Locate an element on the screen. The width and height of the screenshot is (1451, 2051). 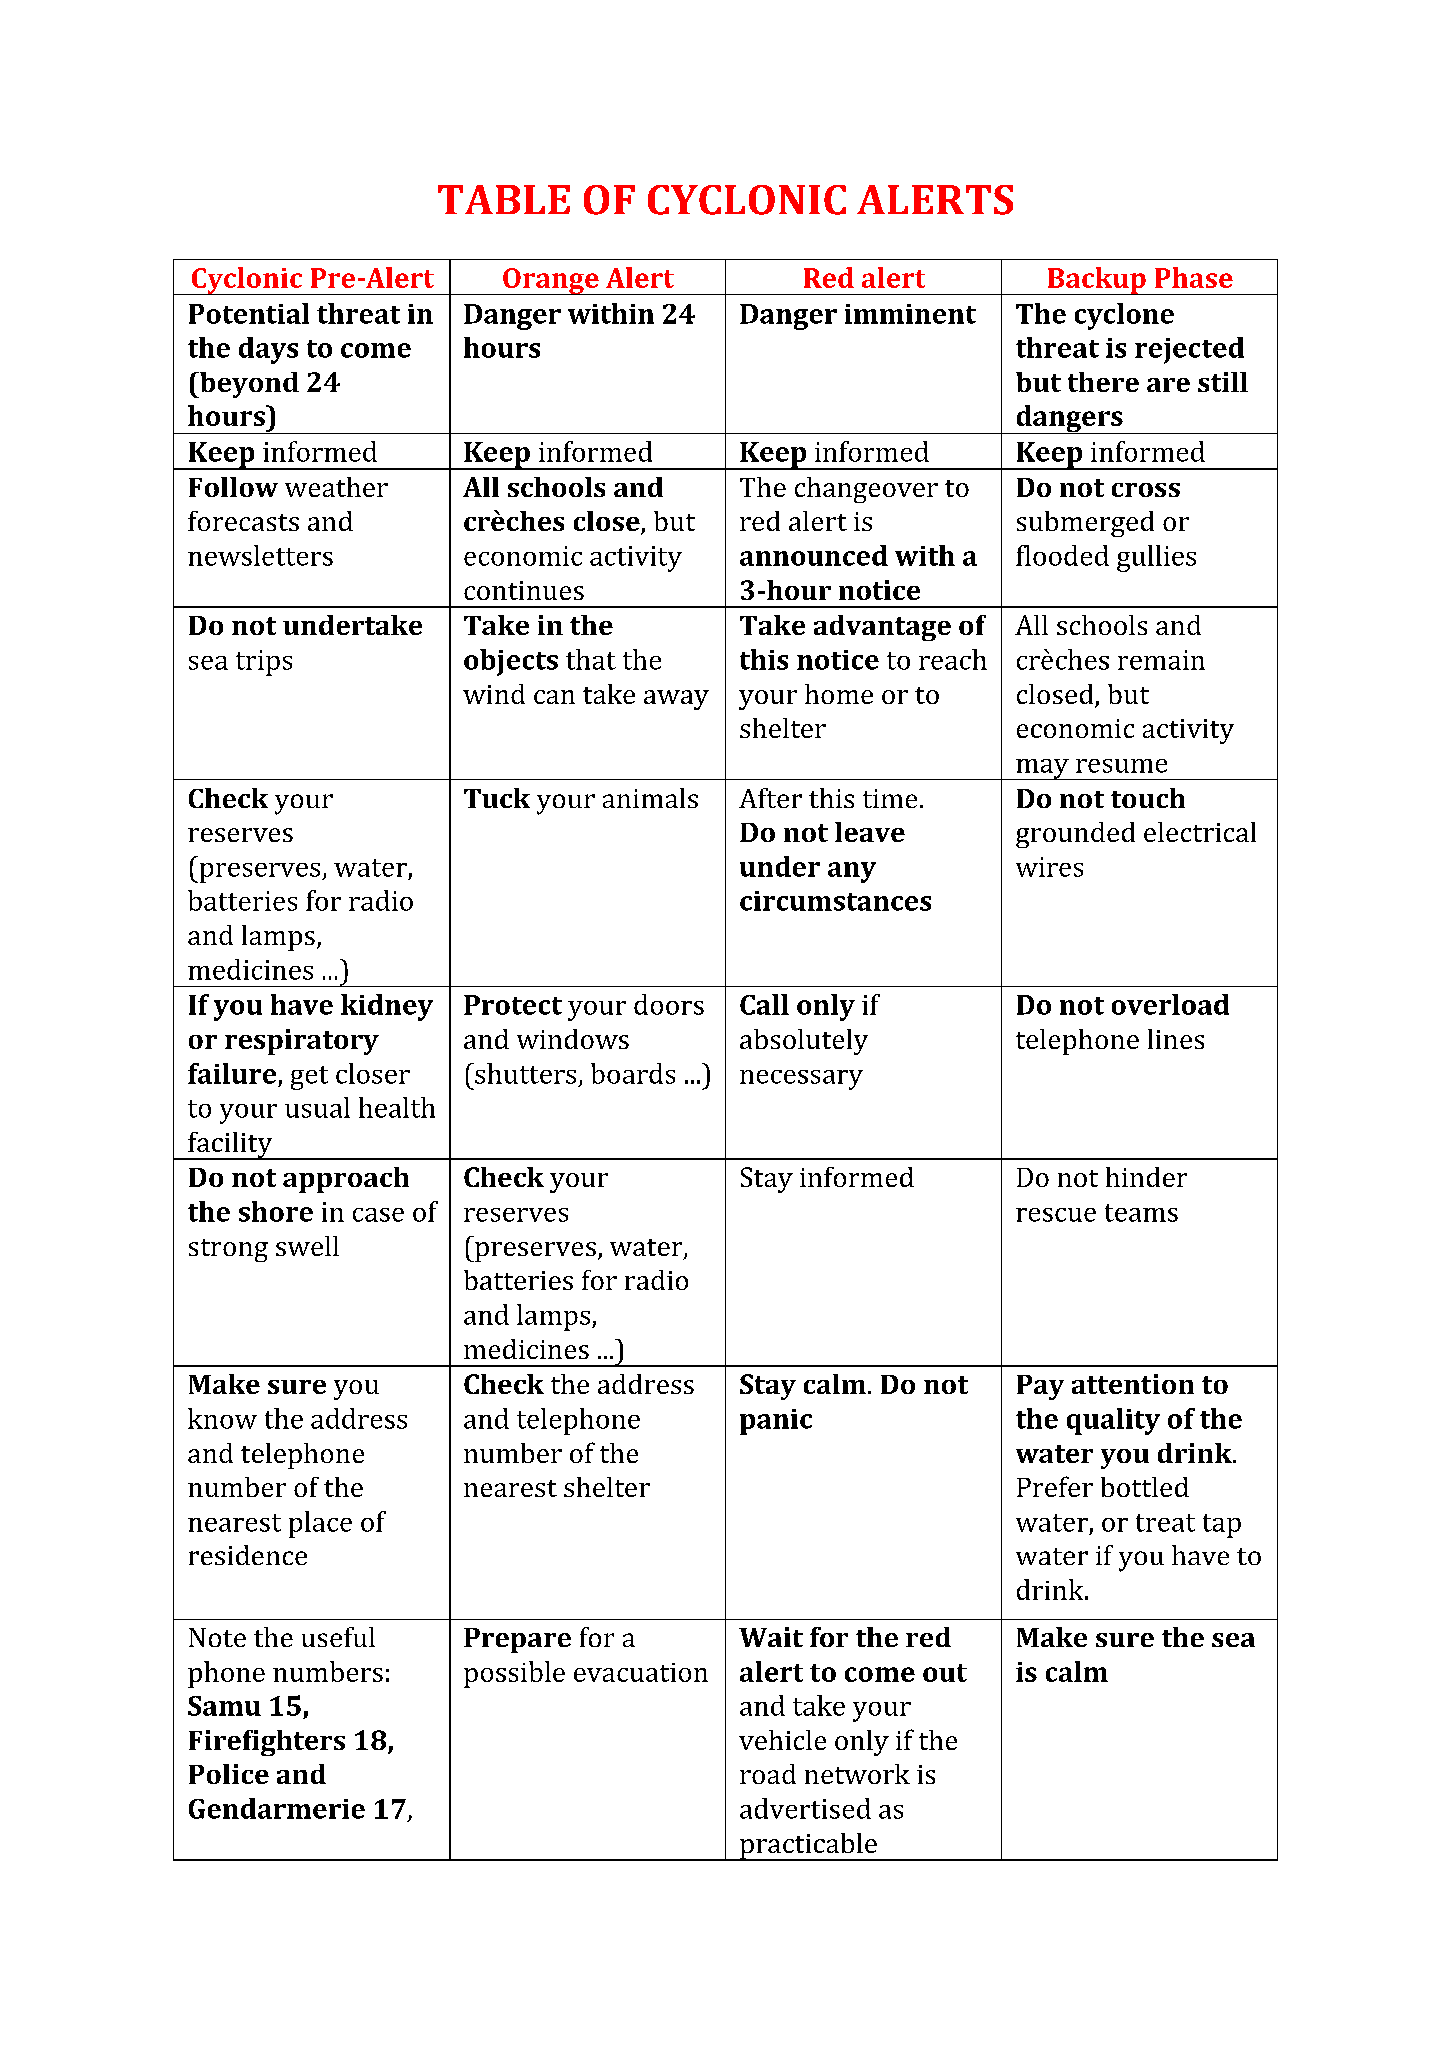
flooded is located at coordinates (1062, 555).
